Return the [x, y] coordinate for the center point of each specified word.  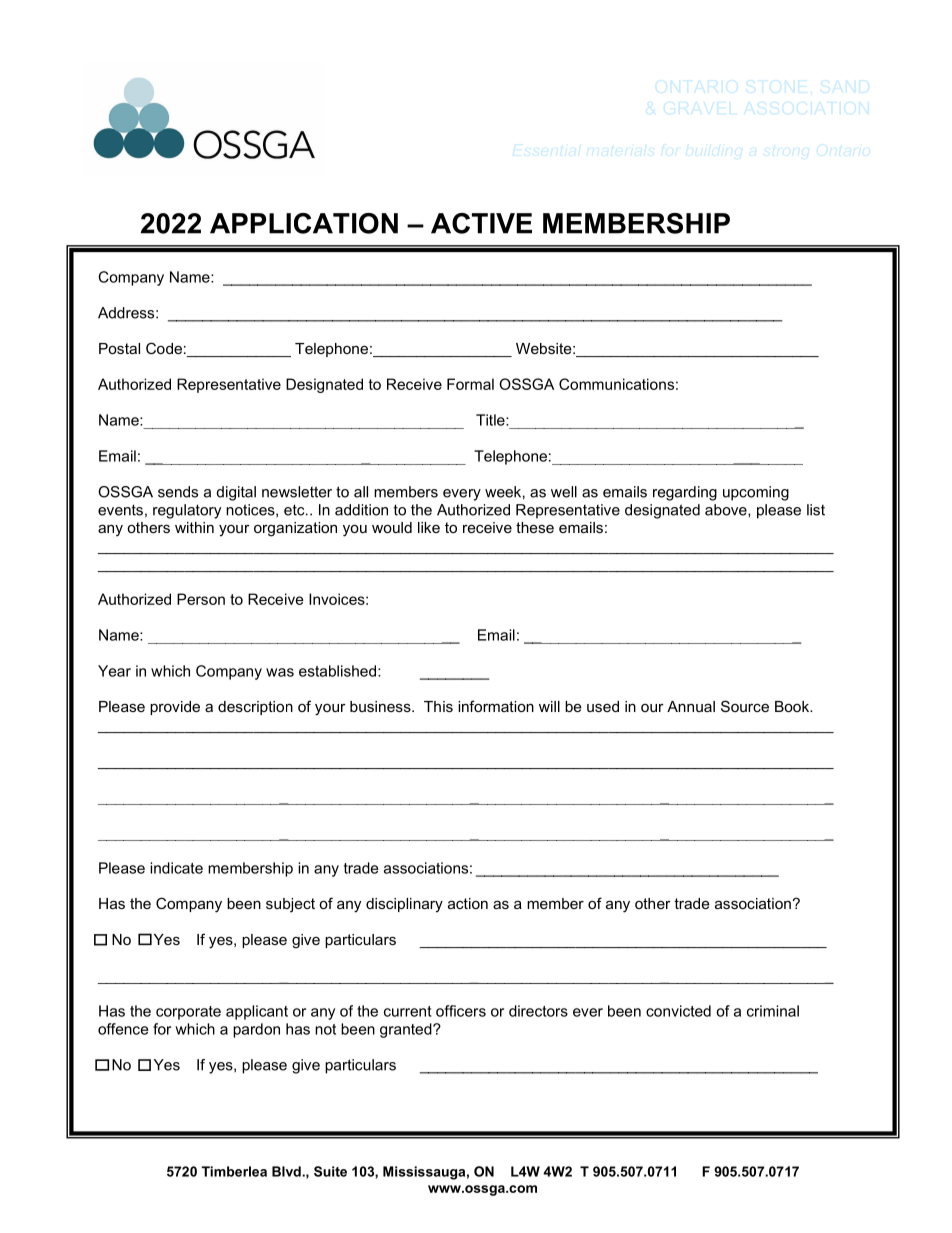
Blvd [287, 1171]
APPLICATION [304, 223]
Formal [470, 384]
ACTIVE [481, 223]
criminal [773, 1011]
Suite [330, 1171]
